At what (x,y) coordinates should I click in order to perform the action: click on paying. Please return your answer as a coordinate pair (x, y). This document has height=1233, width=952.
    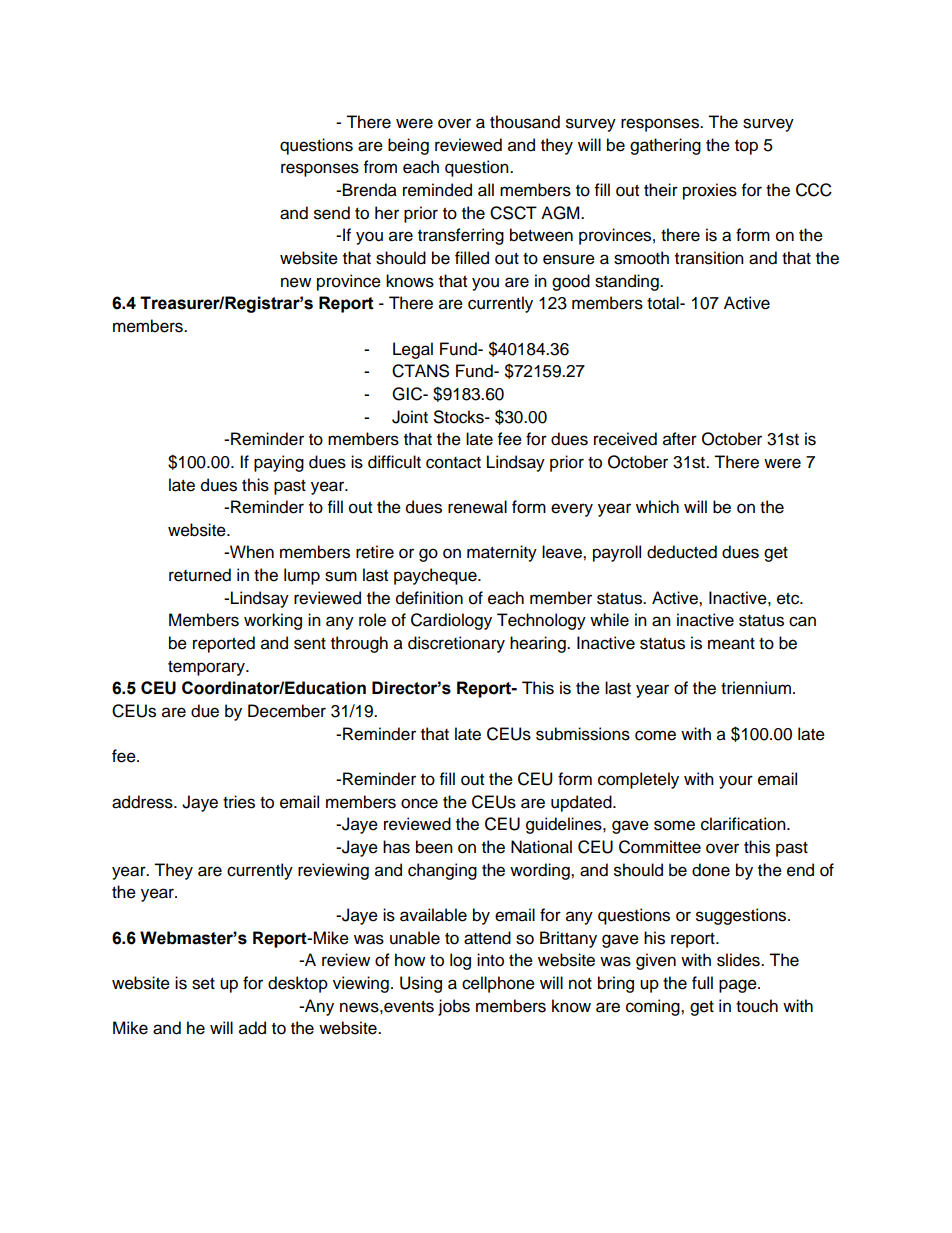
    Looking at the image, I should click on (279, 463).
